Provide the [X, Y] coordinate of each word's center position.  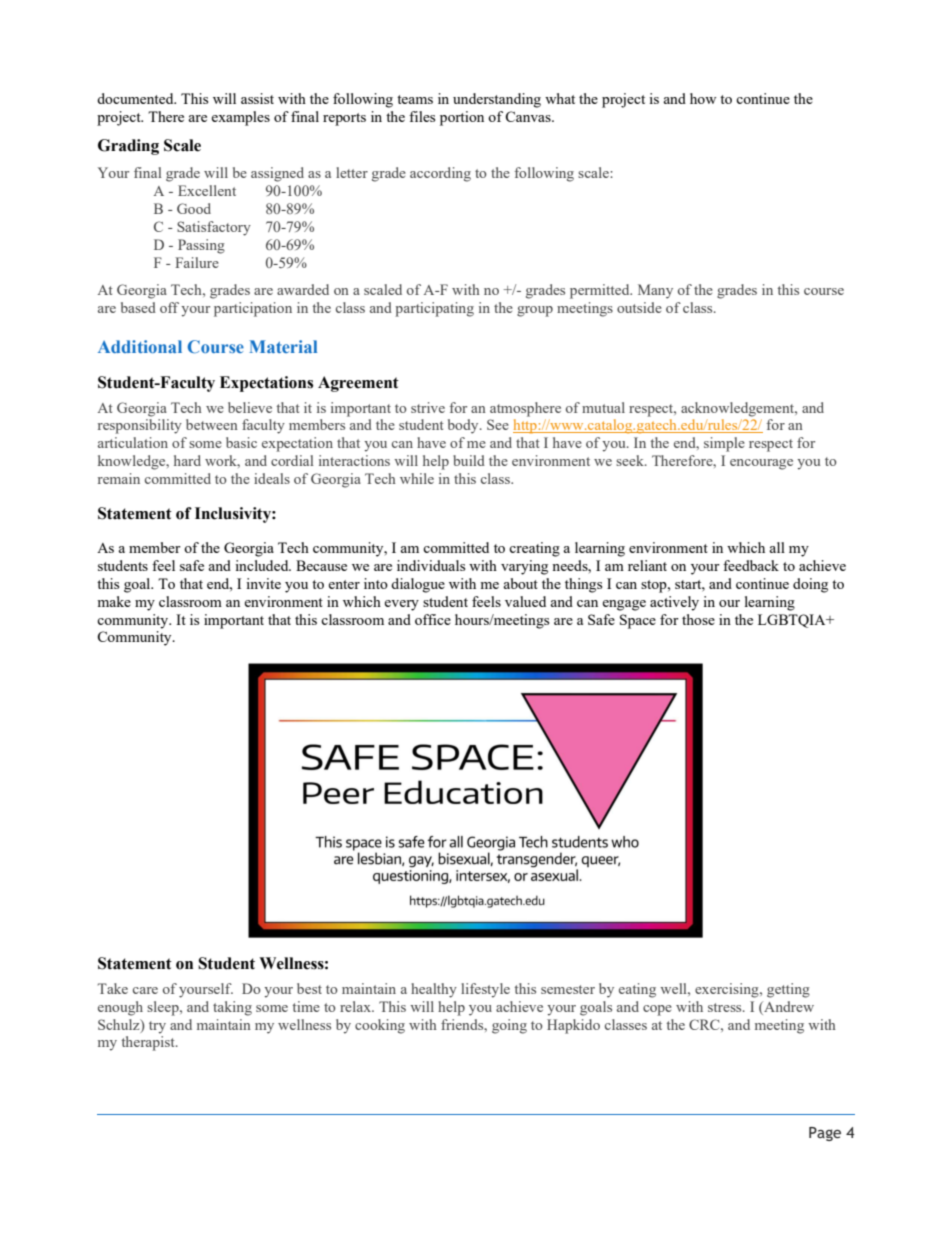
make [114, 601]
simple [724, 444]
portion [462, 118]
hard [187, 460]
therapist [149, 1043]
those [698, 619]
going [509, 1026]
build [469, 460]
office [433, 619]
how [703, 98]
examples [240, 118]
